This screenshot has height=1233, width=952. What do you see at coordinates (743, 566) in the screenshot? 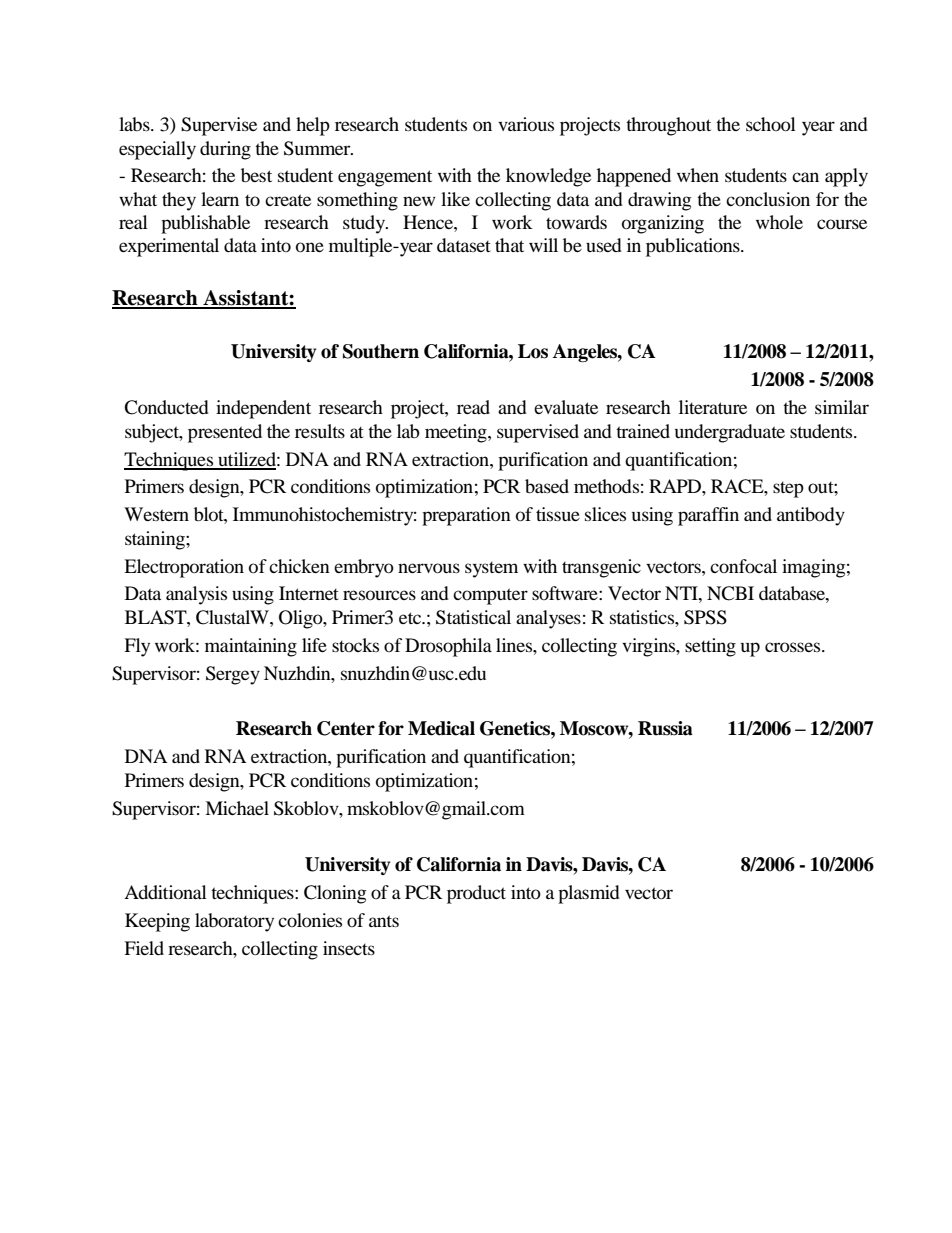
I see `confocal` at bounding box center [743, 566].
